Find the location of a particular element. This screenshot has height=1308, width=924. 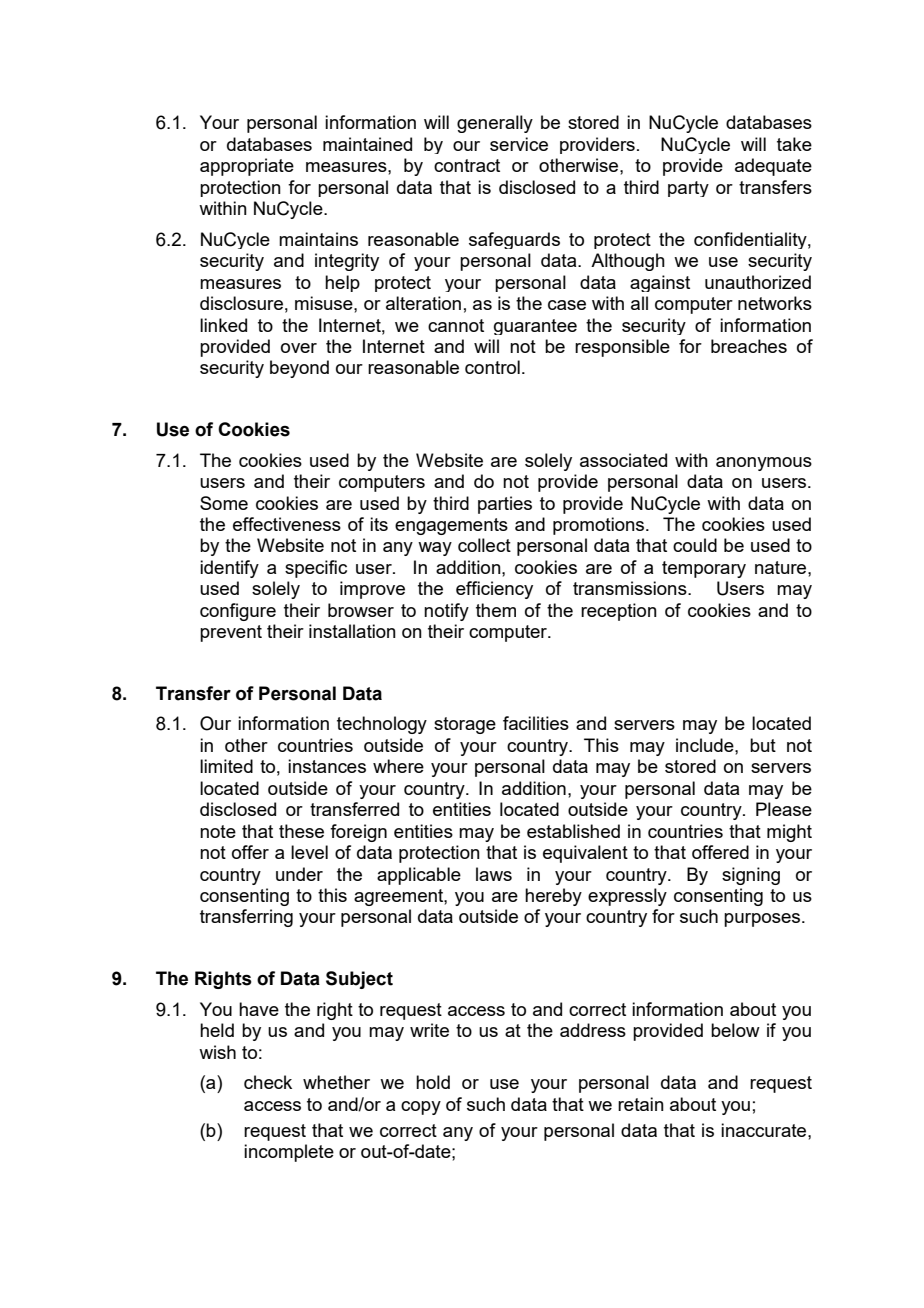

incomplete is located at coordinates (289, 1153).
